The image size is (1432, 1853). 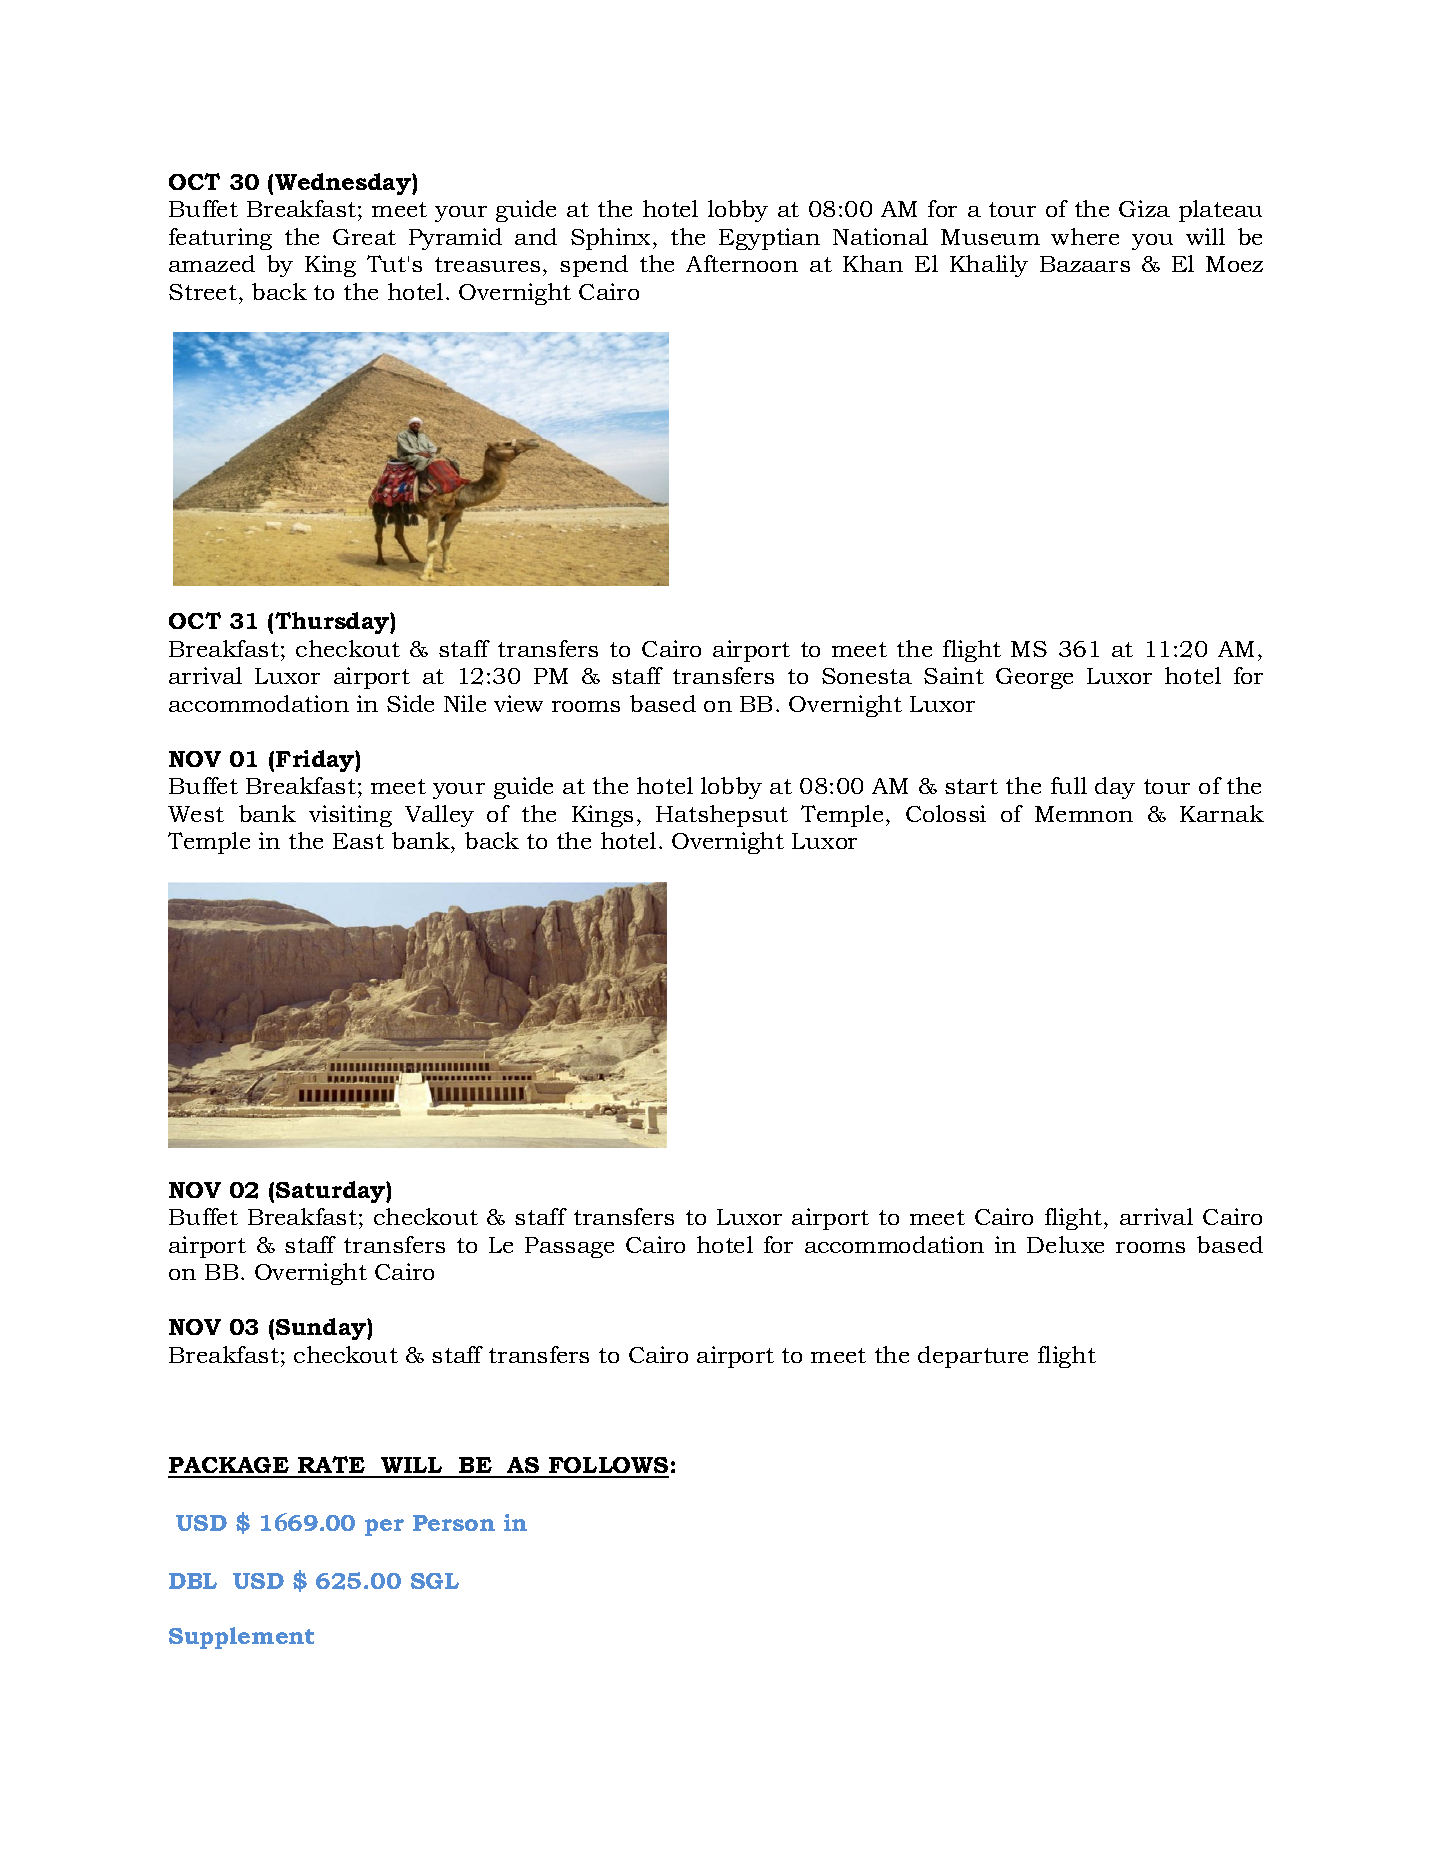 What do you see at coordinates (241, 1638) in the screenshot?
I see `Supplement` at bounding box center [241, 1638].
